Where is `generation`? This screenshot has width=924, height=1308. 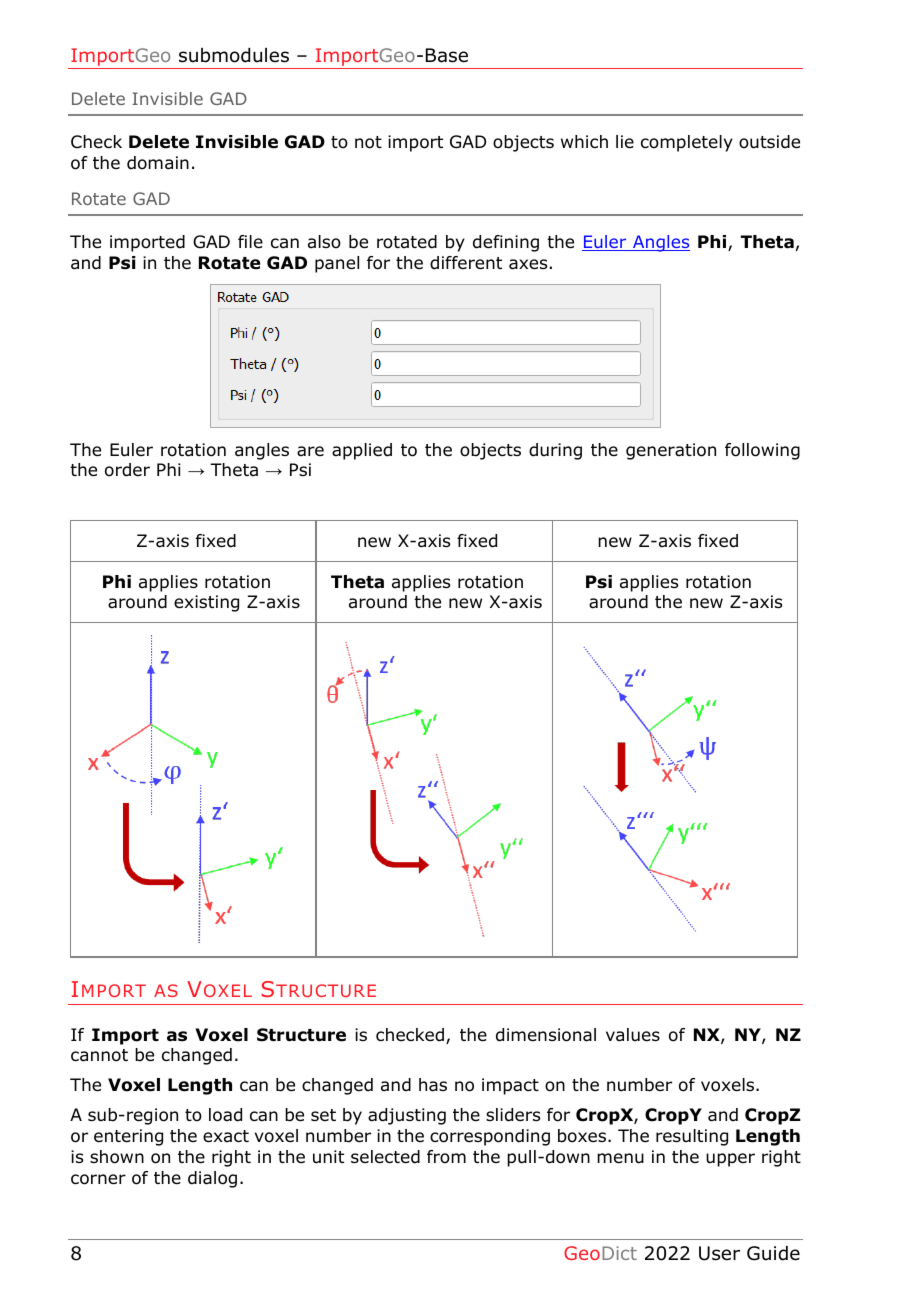
generation is located at coordinates (671, 451).
